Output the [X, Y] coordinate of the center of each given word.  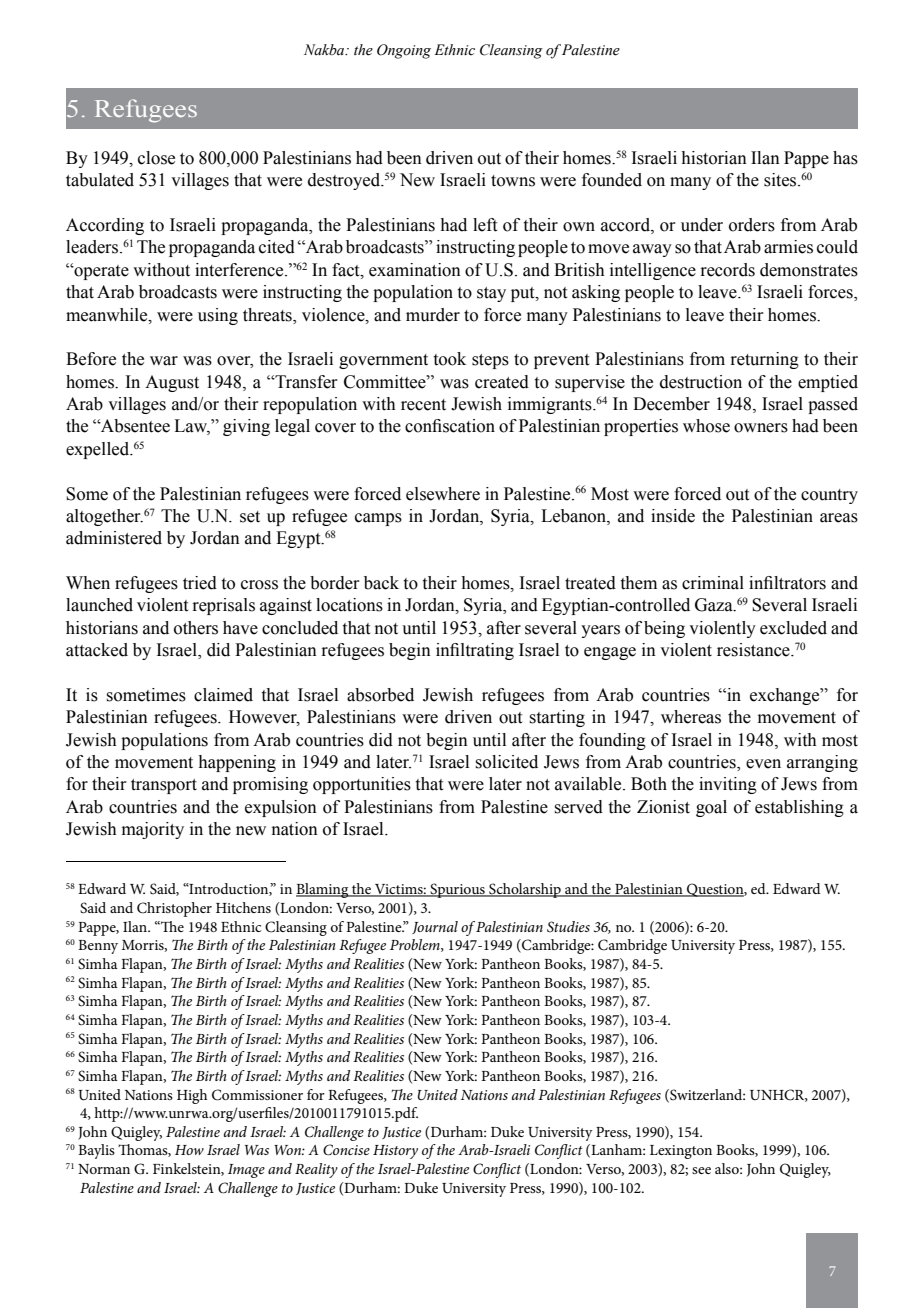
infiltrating [475, 651]
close [156, 158]
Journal [435, 927]
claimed [223, 695]
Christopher [174, 909]
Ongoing [404, 51]
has [845, 158]
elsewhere [443, 494]
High [192, 1096]
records [727, 270]
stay [491, 294]
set [250, 517]
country [829, 496]
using [218, 316]
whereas [691, 717]
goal [711, 808]
